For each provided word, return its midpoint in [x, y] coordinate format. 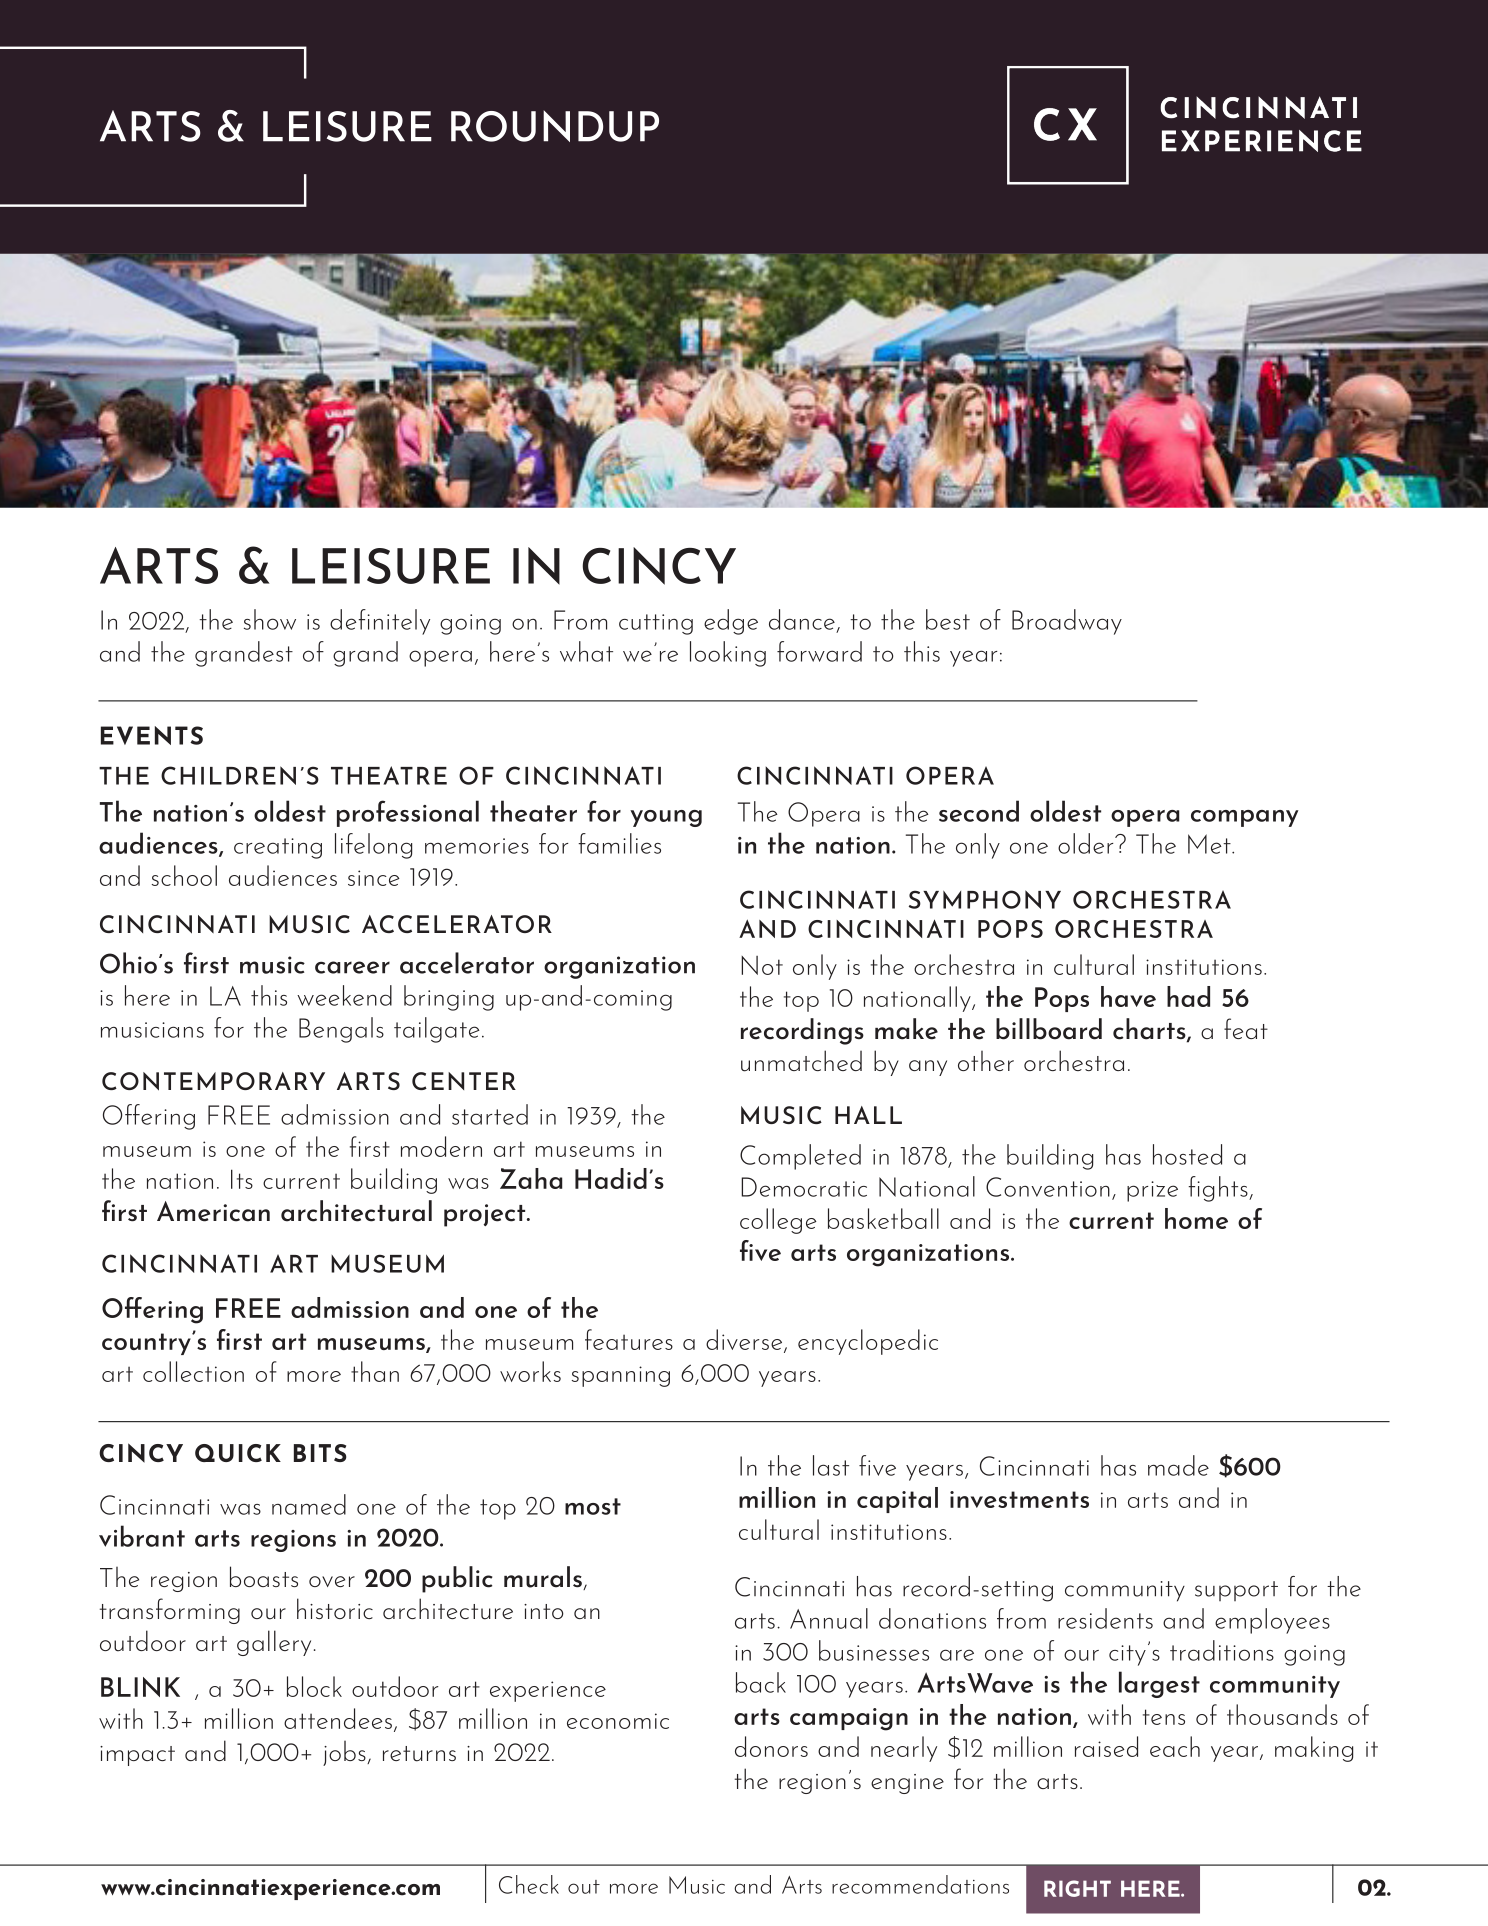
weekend [344, 995]
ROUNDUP [555, 126]
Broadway [1067, 622]
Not [762, 965]
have [1128, 996]
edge [731, 622]
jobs [345, 1753]
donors [771, 1746]
